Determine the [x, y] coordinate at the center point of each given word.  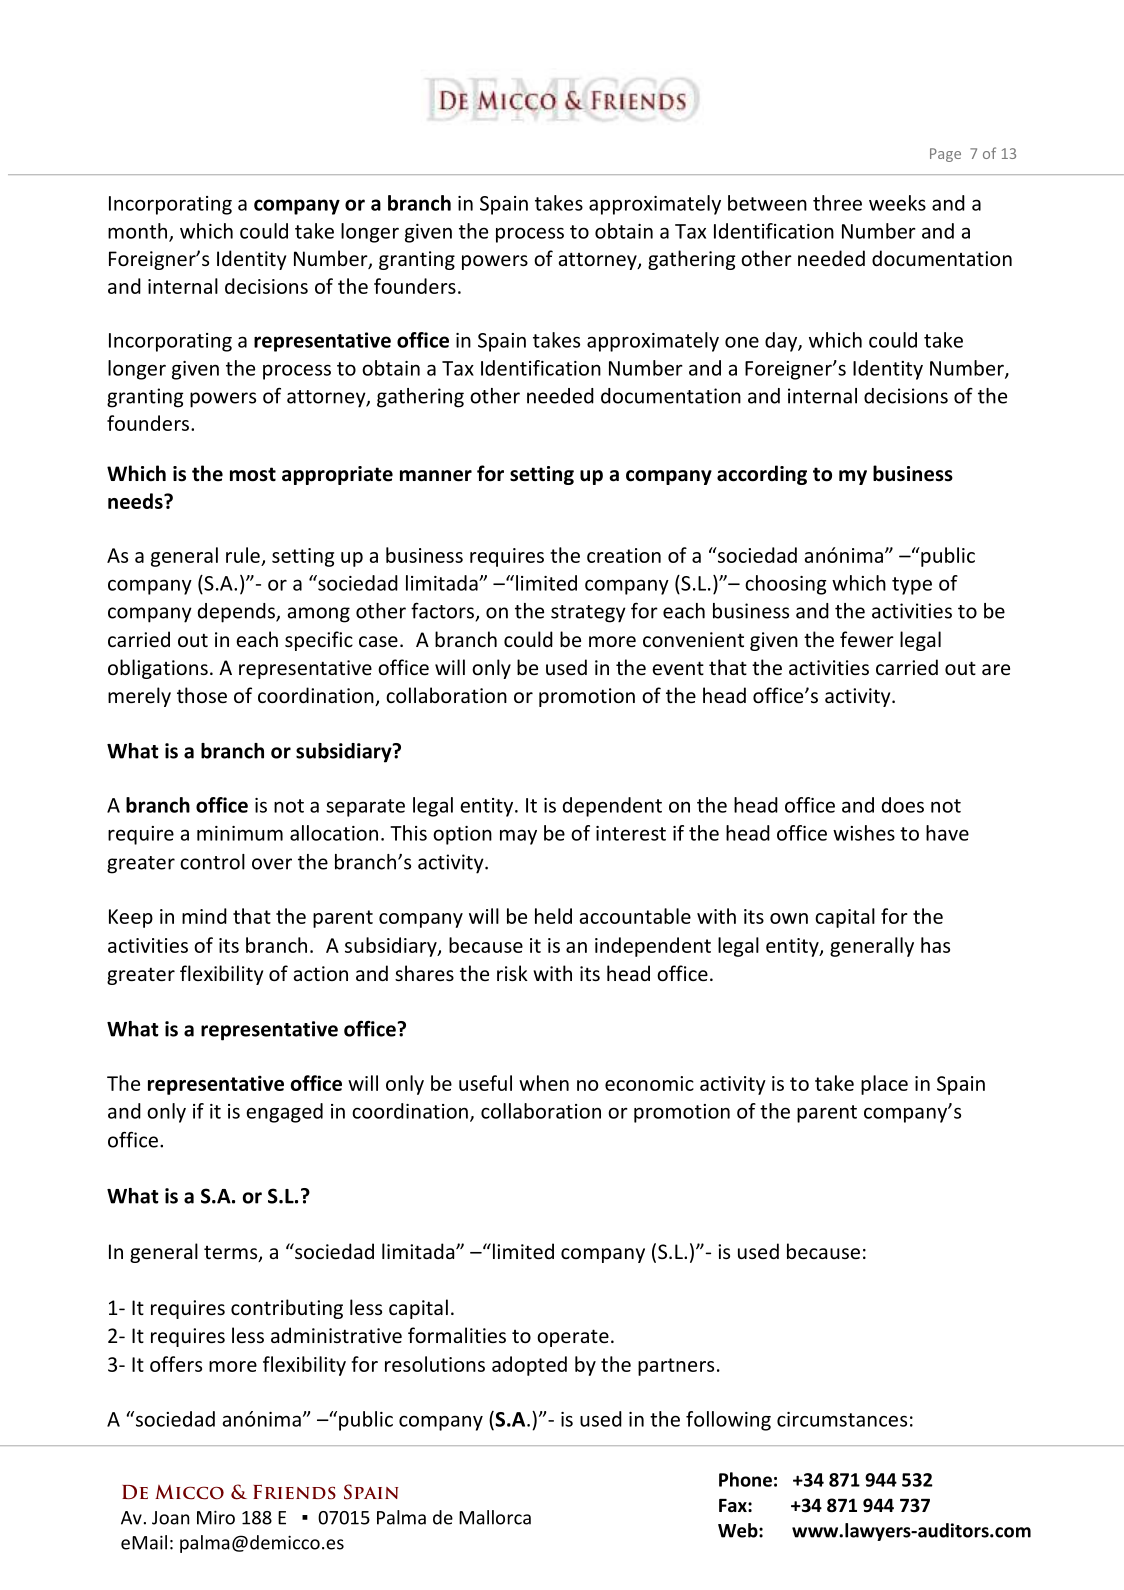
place [884, 1085]
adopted [529, 1366]
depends [237, 613]
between [767, 203]
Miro [216, 1517]
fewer [867, 639]
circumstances [842, 1419]
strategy [588, 614]
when [544, 1083]
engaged [284, 1113]
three [837, 203]
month [137, 231]
